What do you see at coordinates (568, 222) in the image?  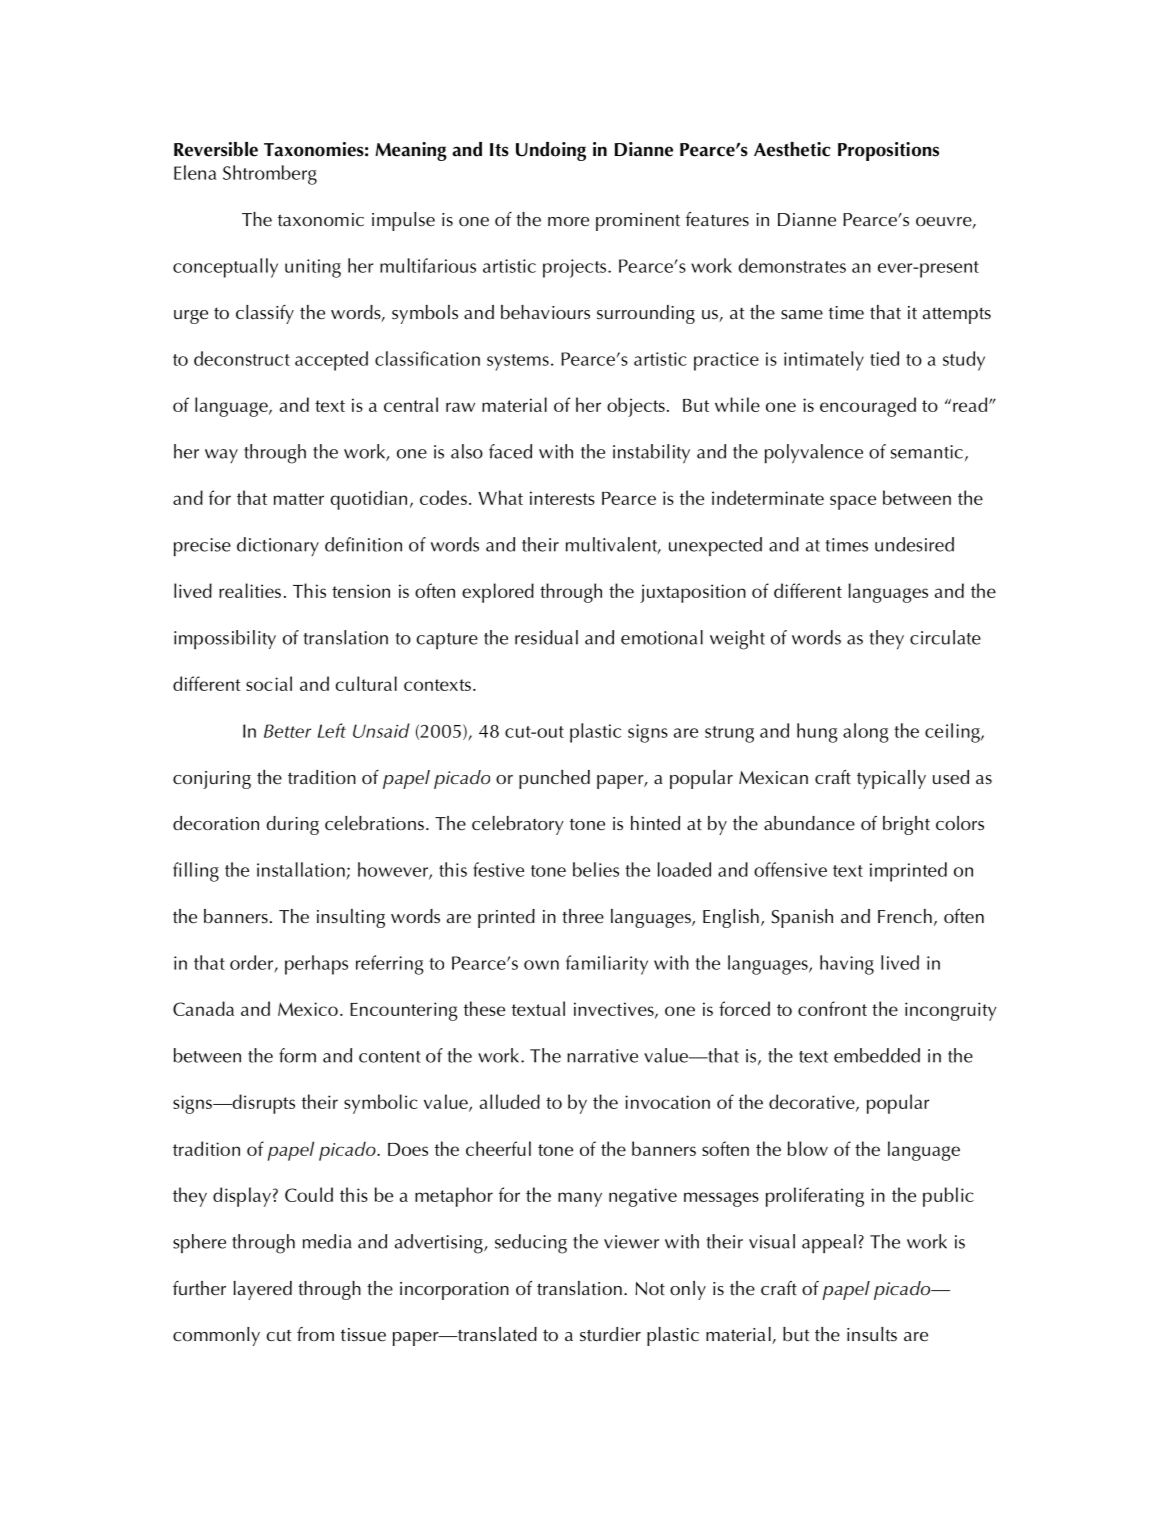 I see `more` at bounding box center [568, 222].
